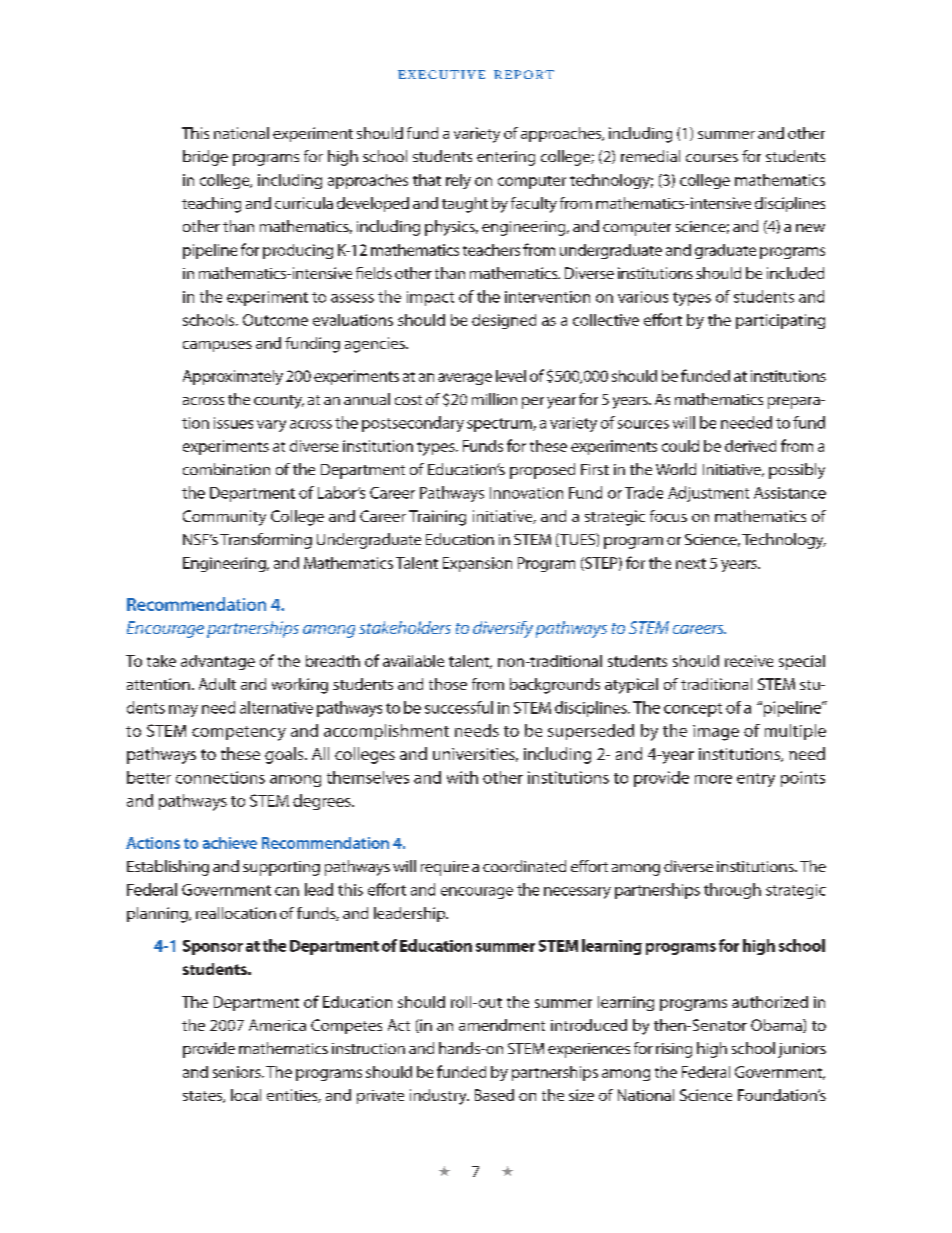  What do you see at coordinates (211, 205) in the screenshot?
I see `teaching` at bounding box center [211, 205].
